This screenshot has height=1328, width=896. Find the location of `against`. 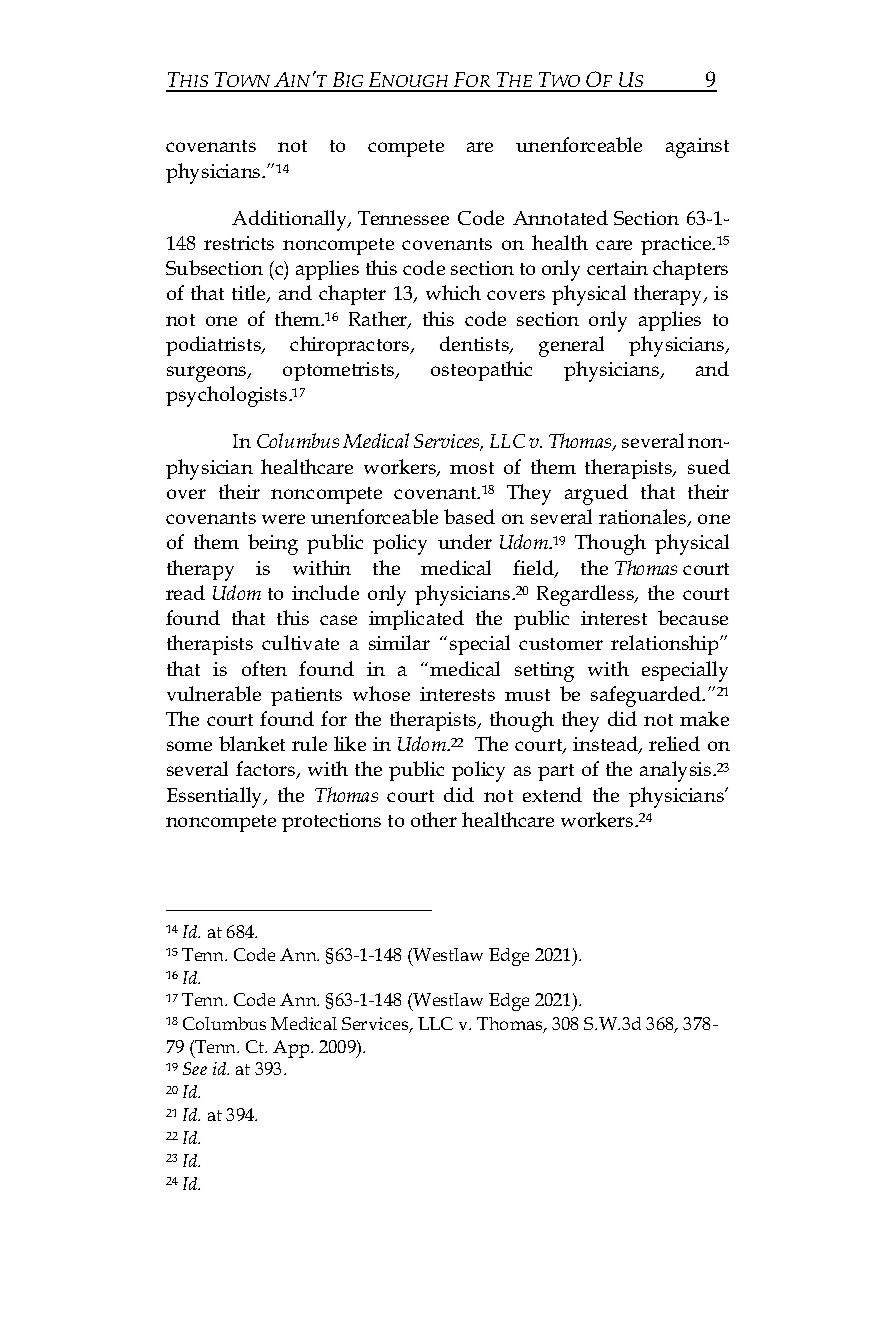

against is located at coordinates (697, 148).
